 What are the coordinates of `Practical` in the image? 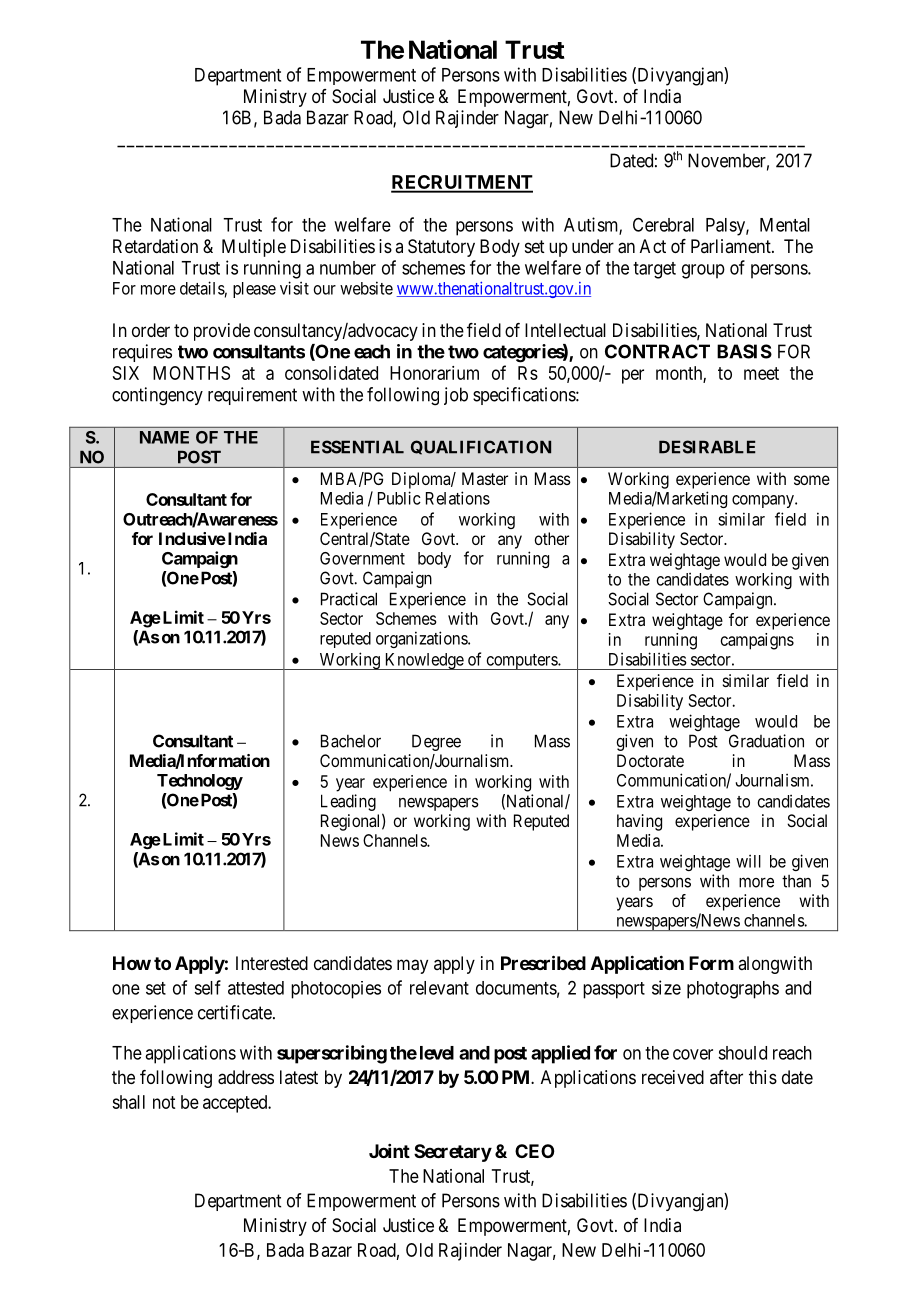 It's located at (349, 599).
